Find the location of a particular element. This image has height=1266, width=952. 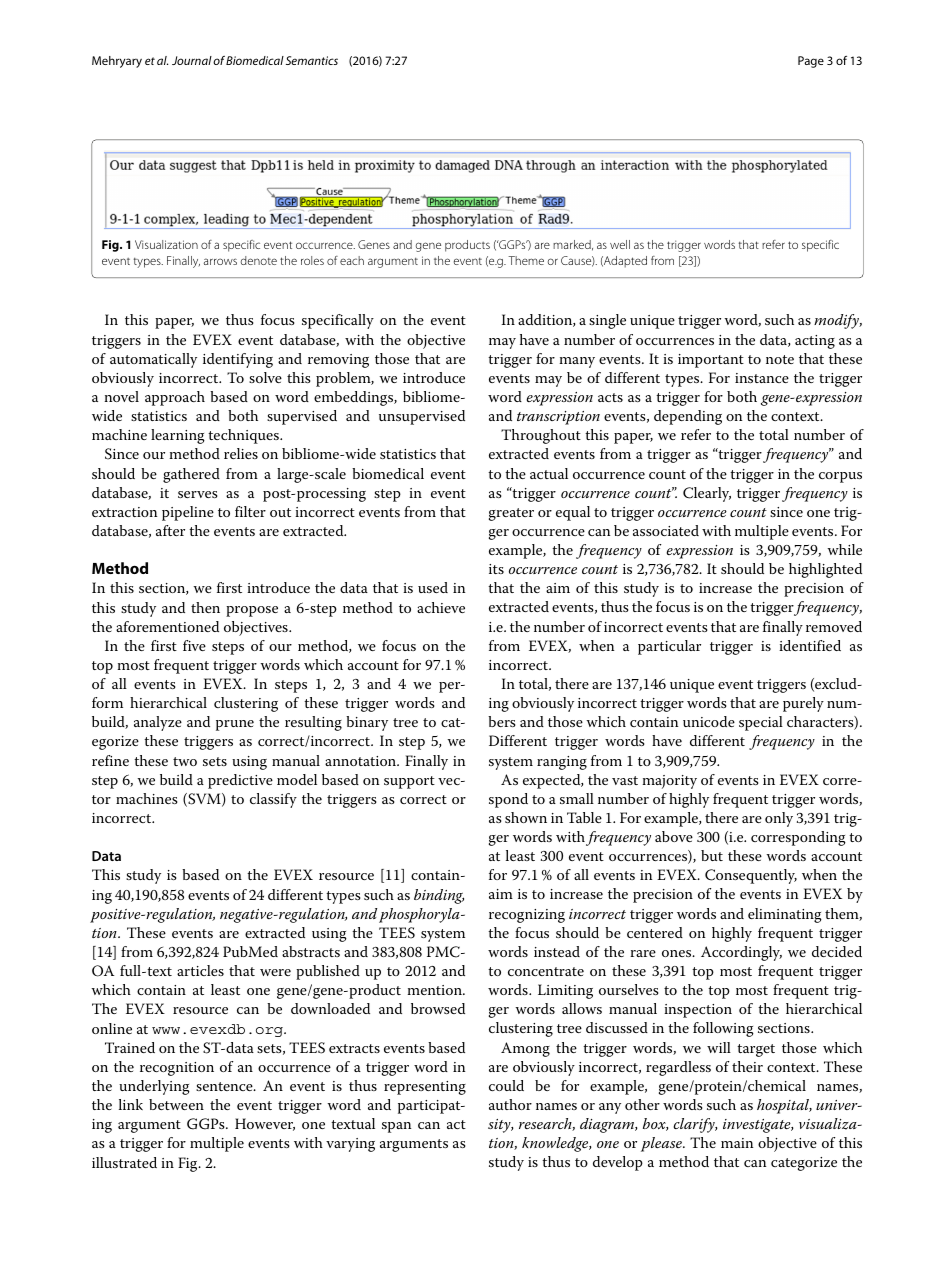

between is located at coordinates (176, 1104).
